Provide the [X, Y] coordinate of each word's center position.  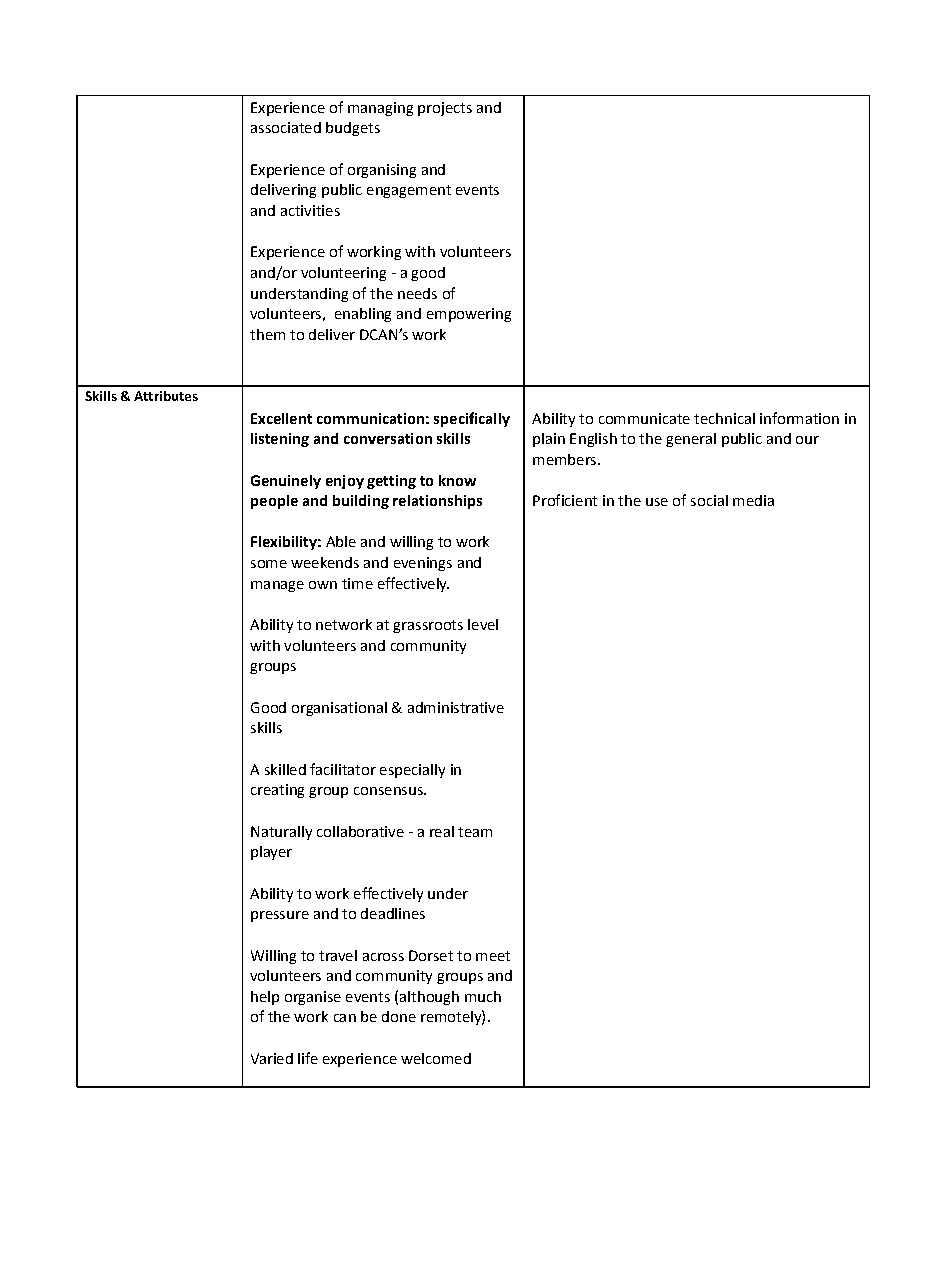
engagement [409, 191]
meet [493, 956]
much [483, 996]
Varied [272, 1058]
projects [445, 109]
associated [286, 127]
